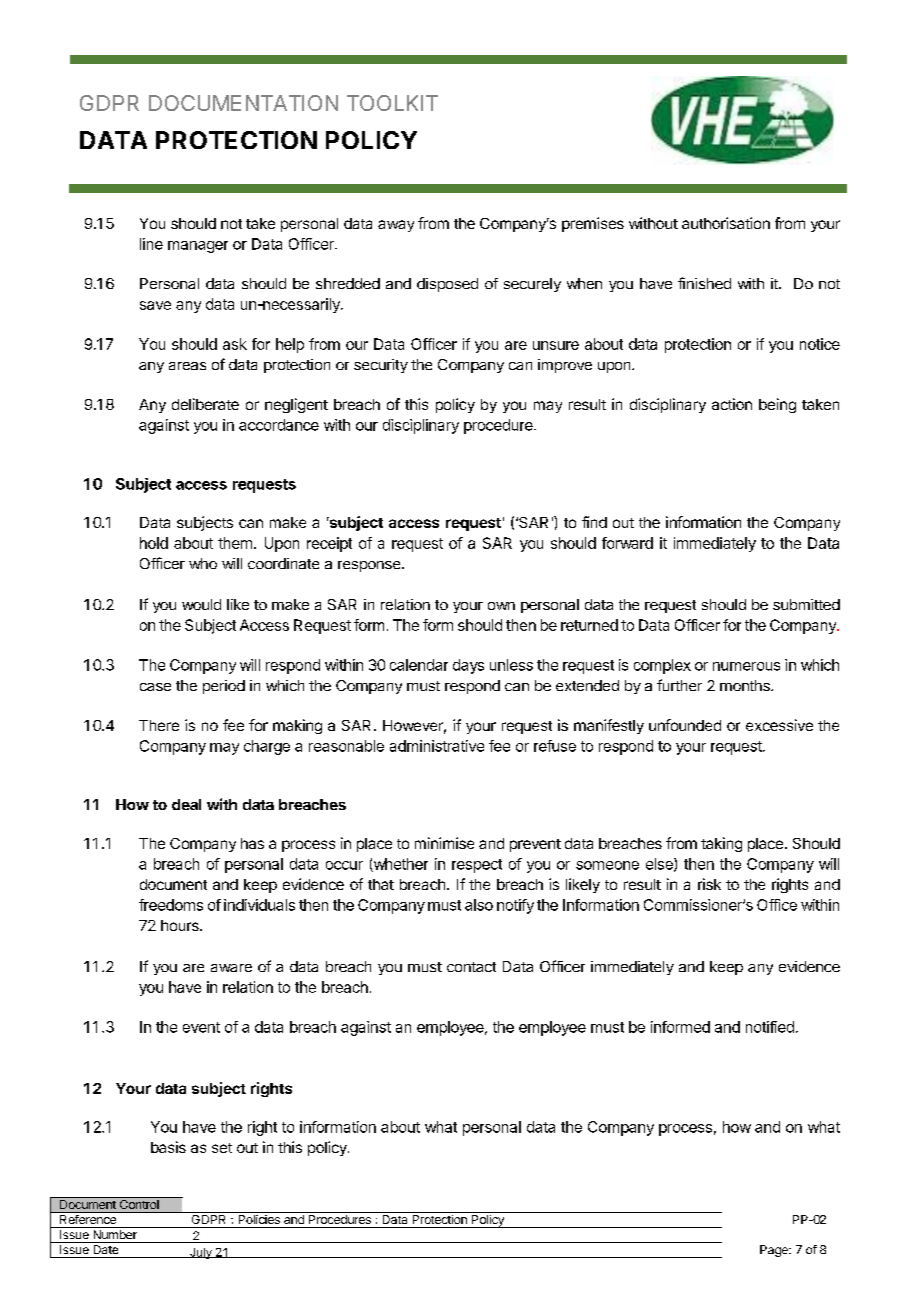 This page has height=1308, width=924. I want to click on months, so click(746, 685).
